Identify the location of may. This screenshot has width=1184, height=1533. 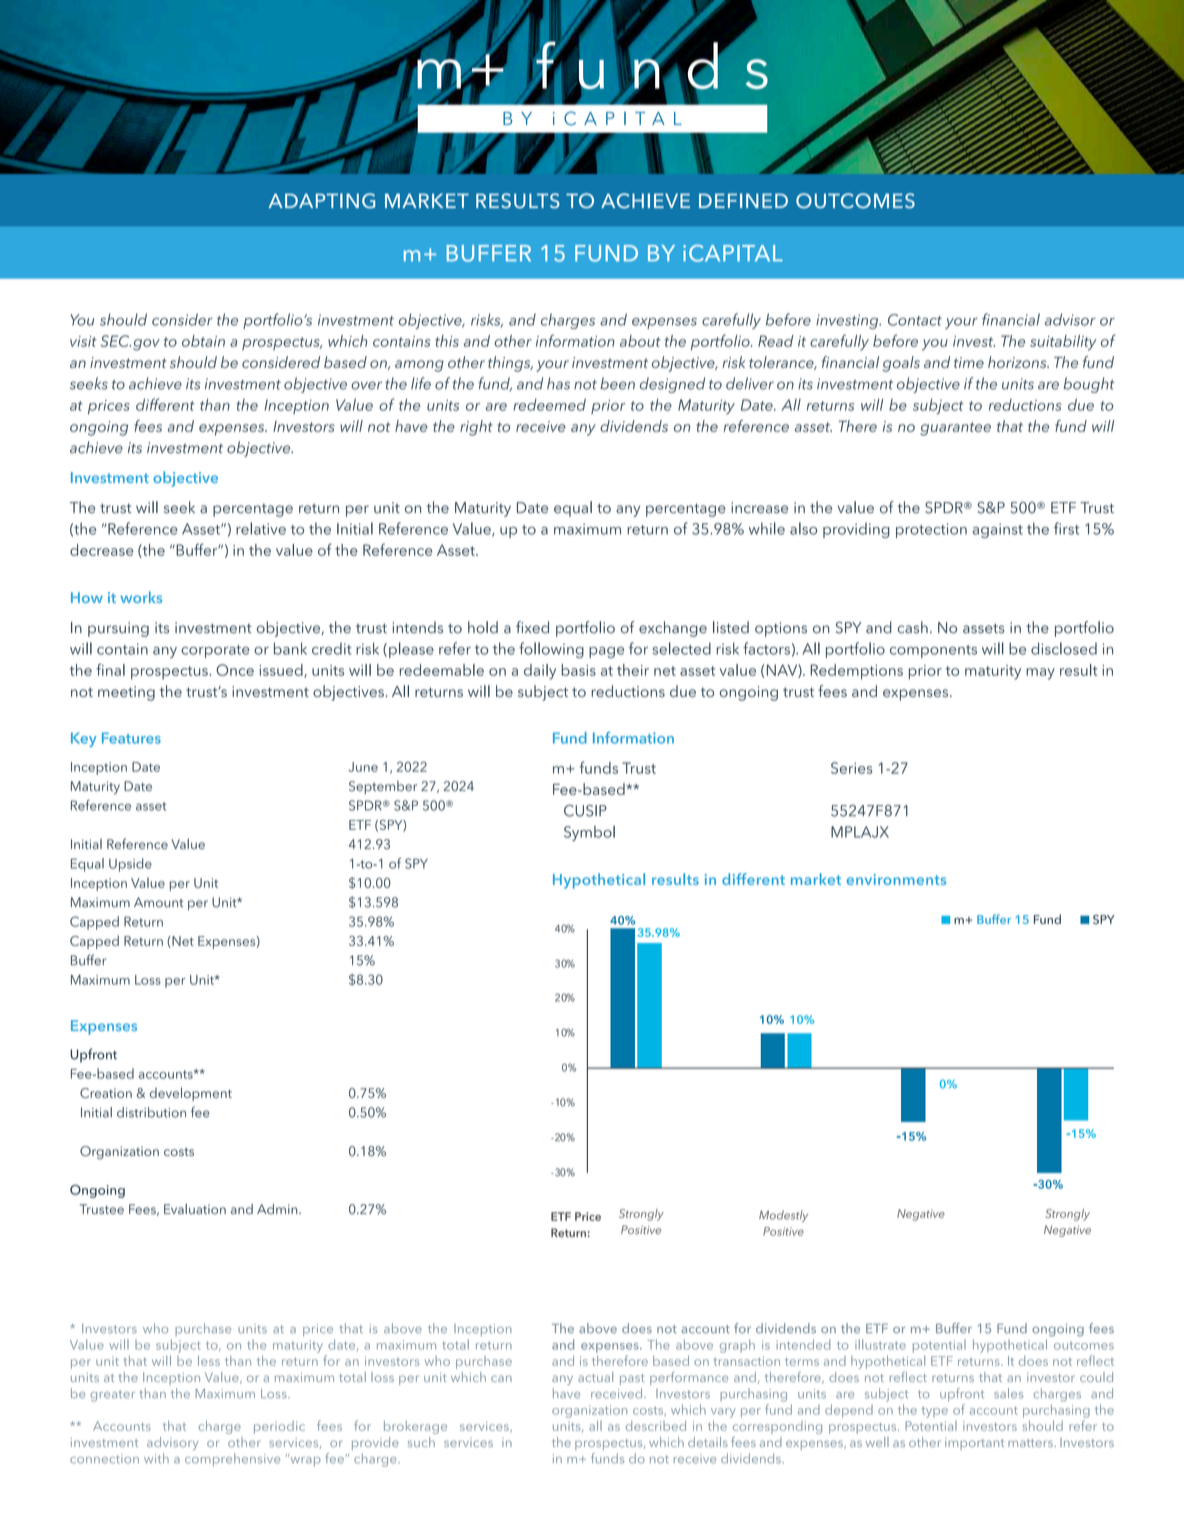
(1040, 674).
